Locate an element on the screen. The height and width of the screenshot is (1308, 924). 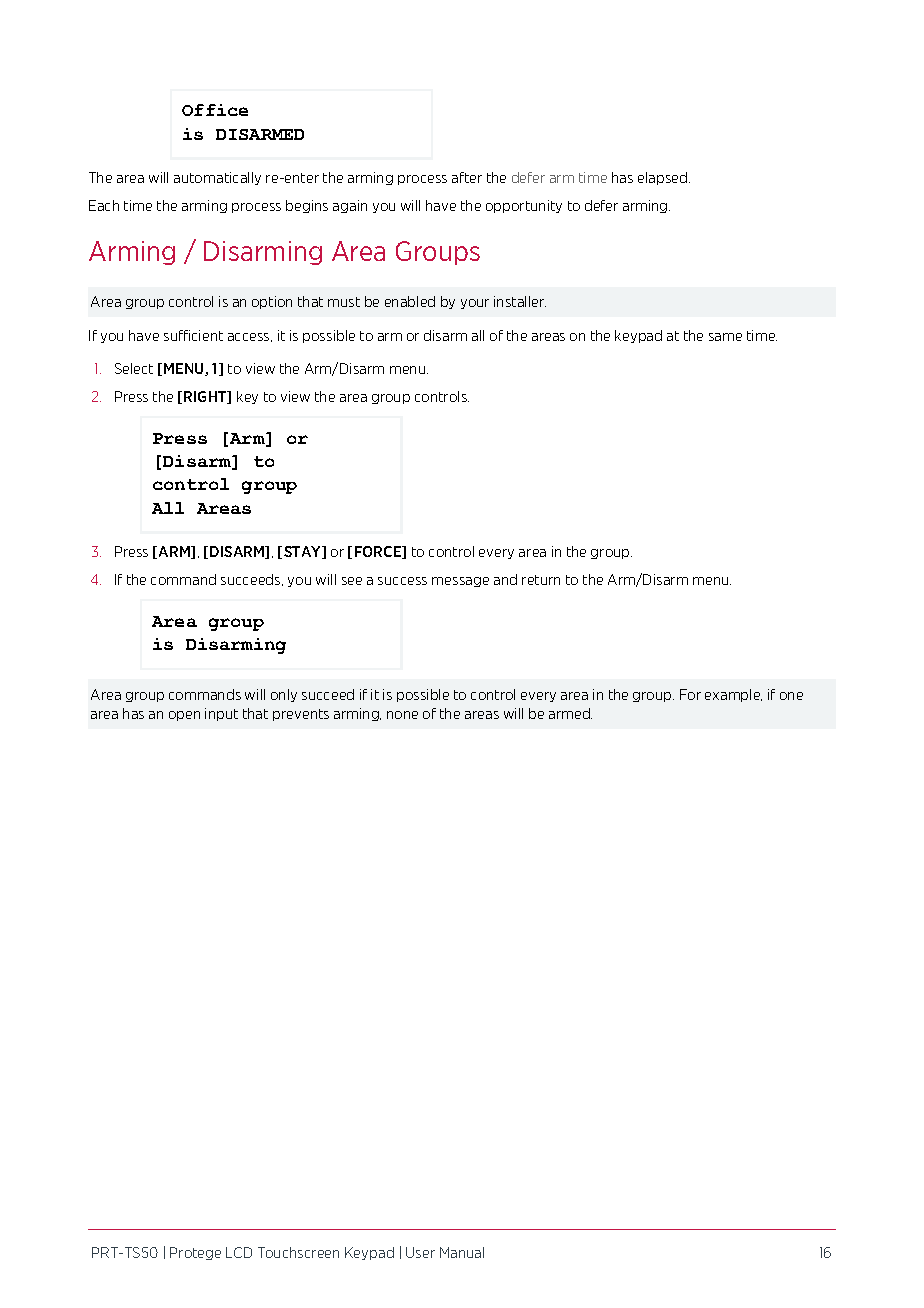
Protege is located at coordinates (195, 1253).
